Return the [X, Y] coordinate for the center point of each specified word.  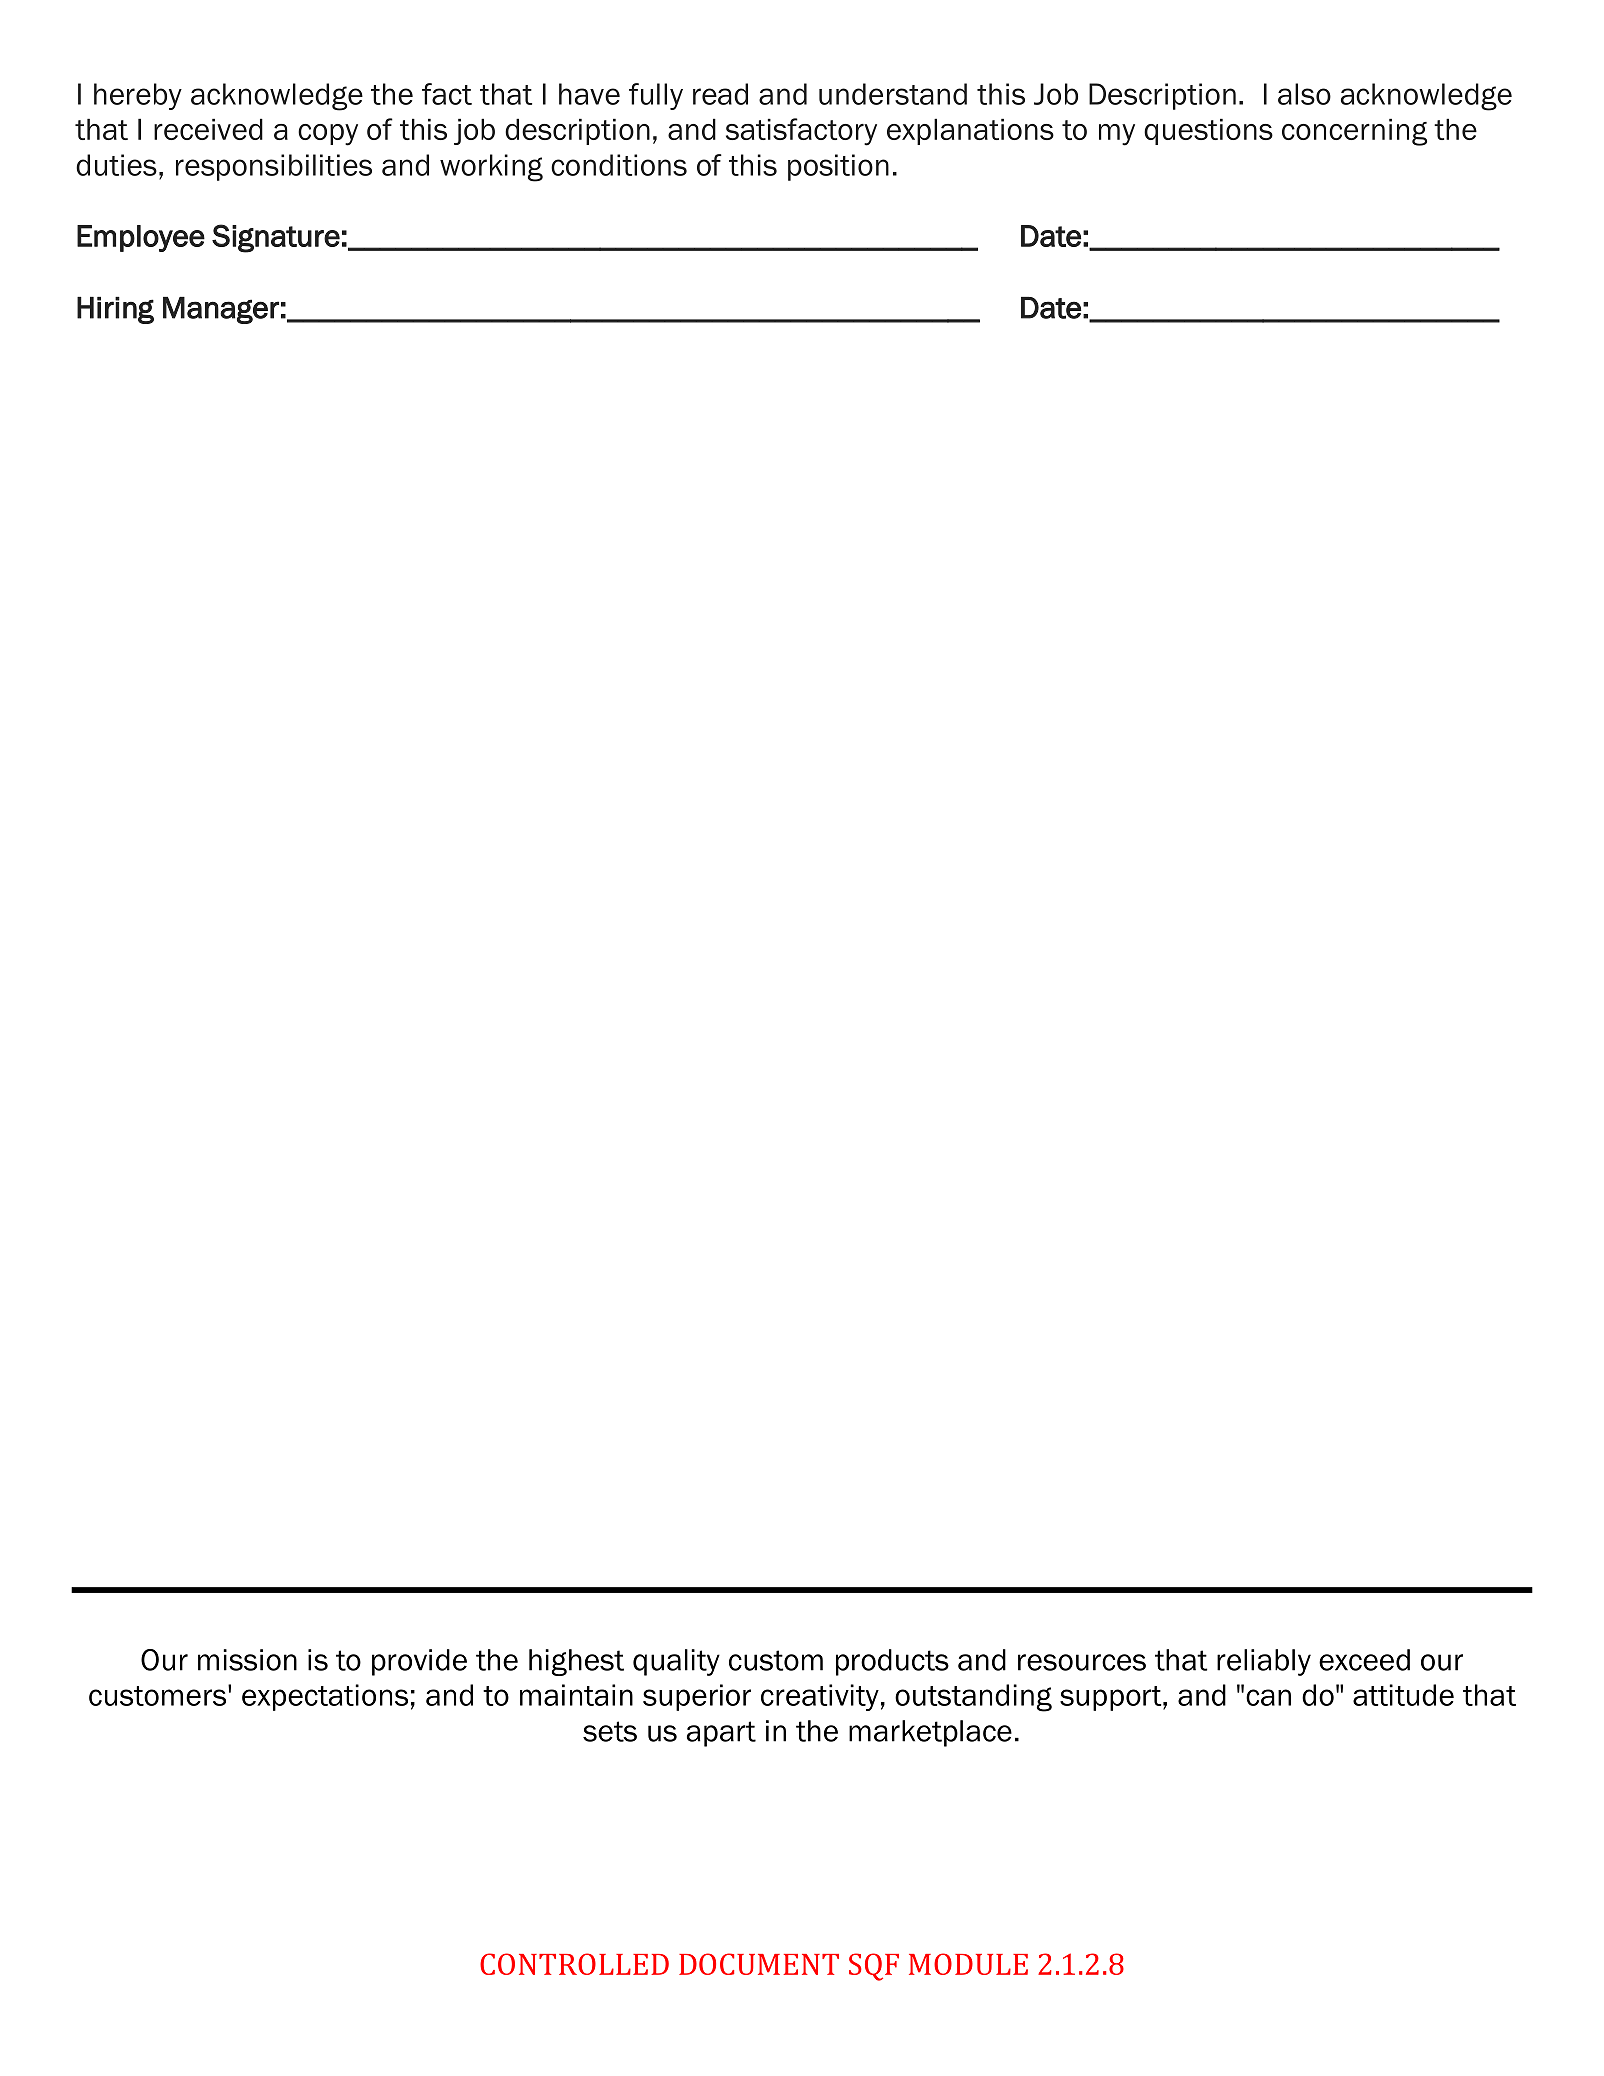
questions [1208, 131]
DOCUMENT [759, 1964]
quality [676, 1662]
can [1268, 1697]
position [838, 167]
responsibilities [274, 167]
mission [247, 1660]
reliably [1264, 1662]
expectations [325, 1697]
